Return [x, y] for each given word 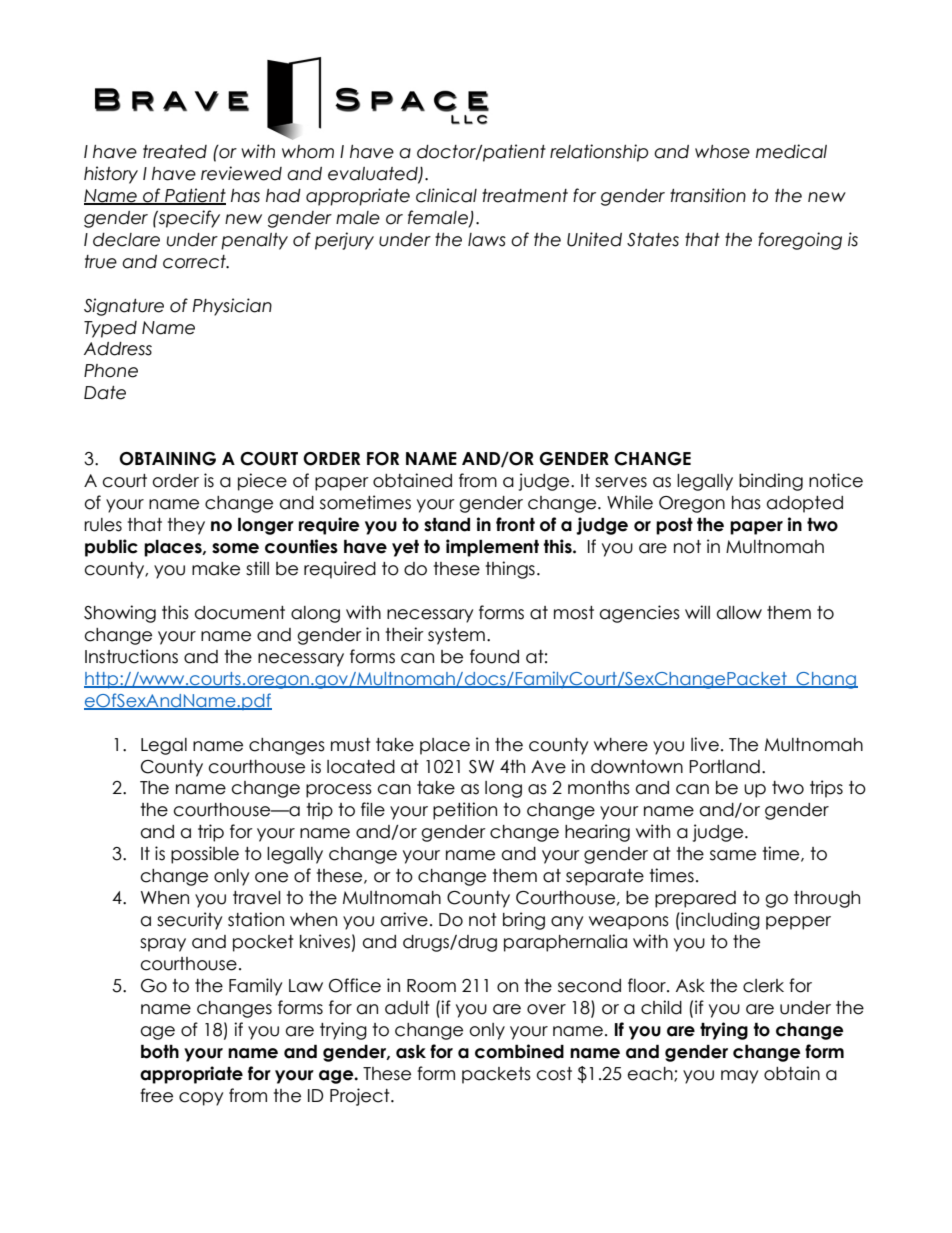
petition [465, 811]
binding [771, 482]
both [160, 1051]
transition [708, 195]
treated [175, 152]
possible [205, 855]
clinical [446, 195]
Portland [724, 767]
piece [262, 482]
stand [447, 524]
